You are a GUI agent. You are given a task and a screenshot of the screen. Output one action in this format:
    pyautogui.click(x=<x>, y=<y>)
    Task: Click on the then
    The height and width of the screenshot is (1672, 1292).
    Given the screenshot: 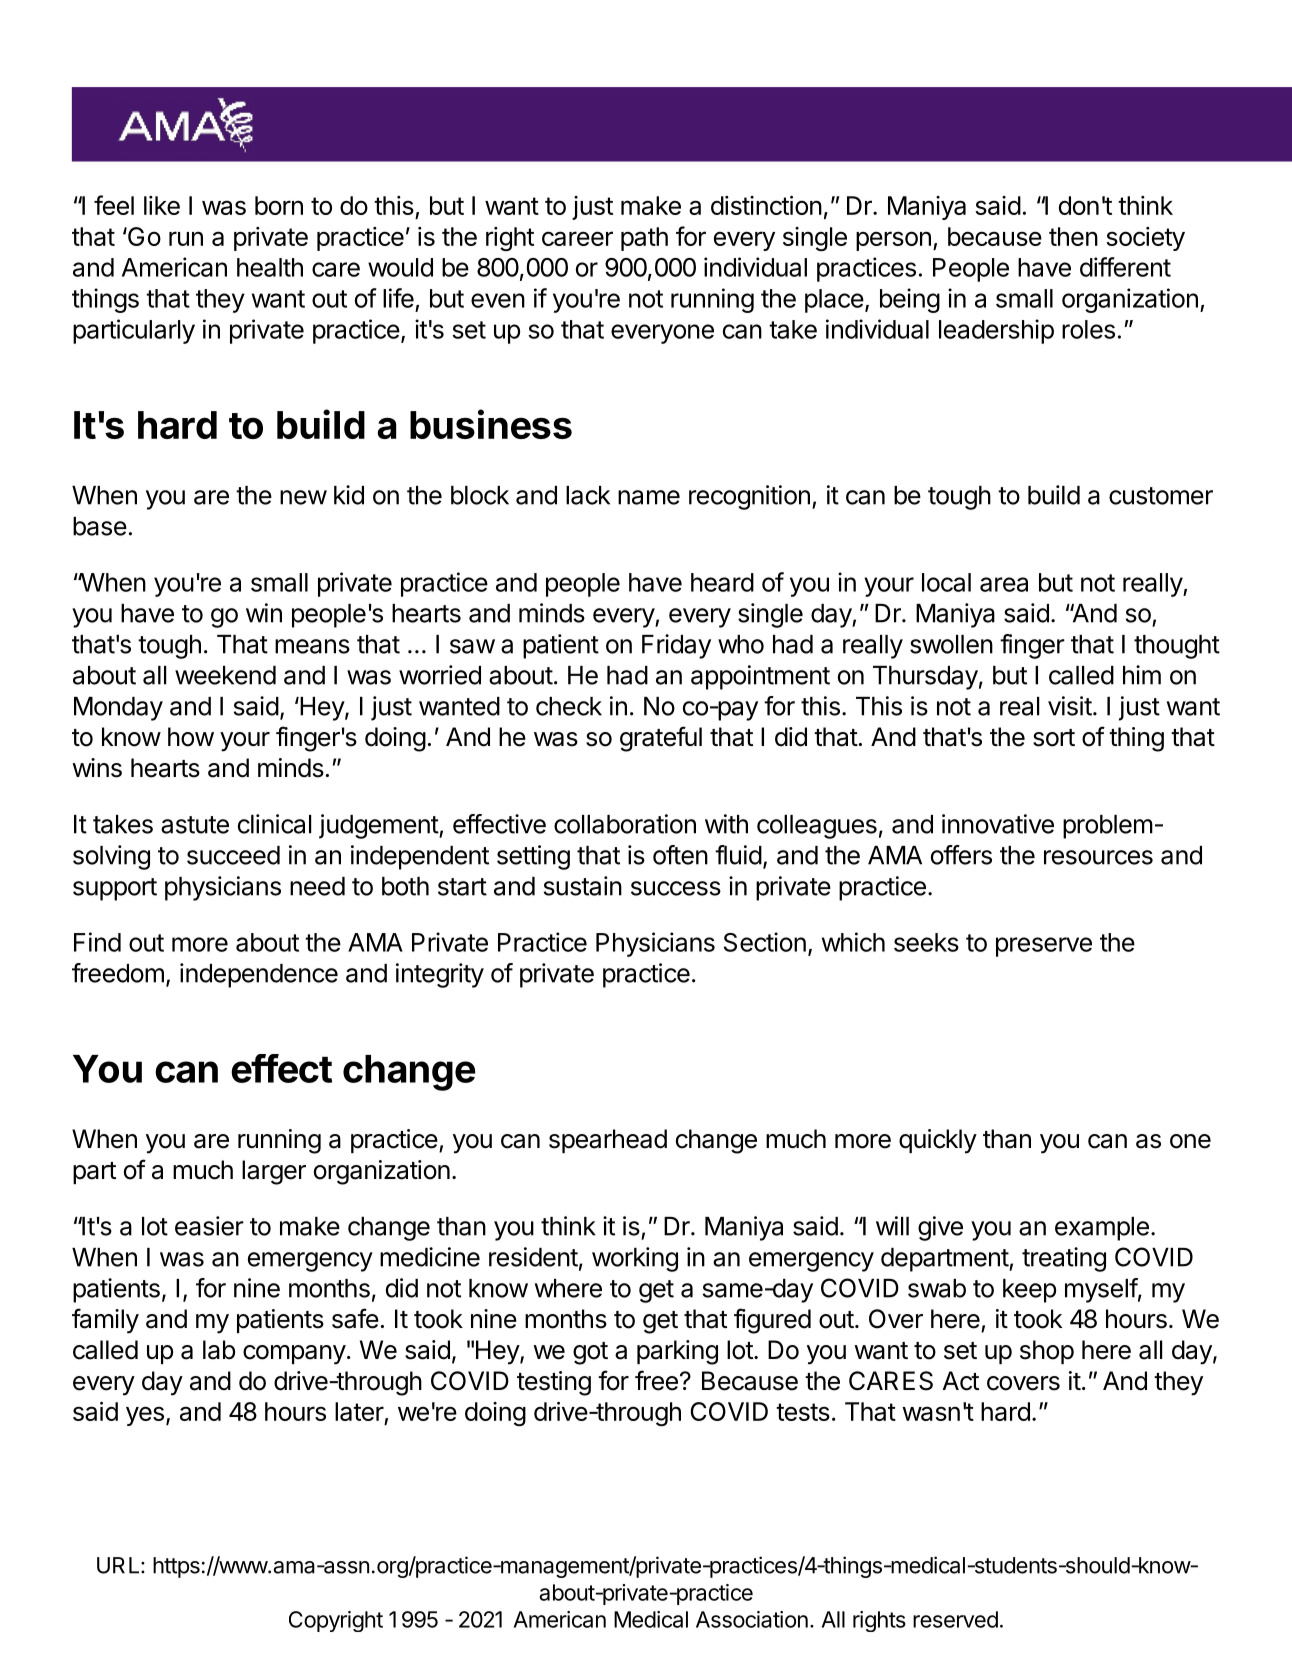 What is the action you would take?
    pyautogui.click(x=1073, y=236)
